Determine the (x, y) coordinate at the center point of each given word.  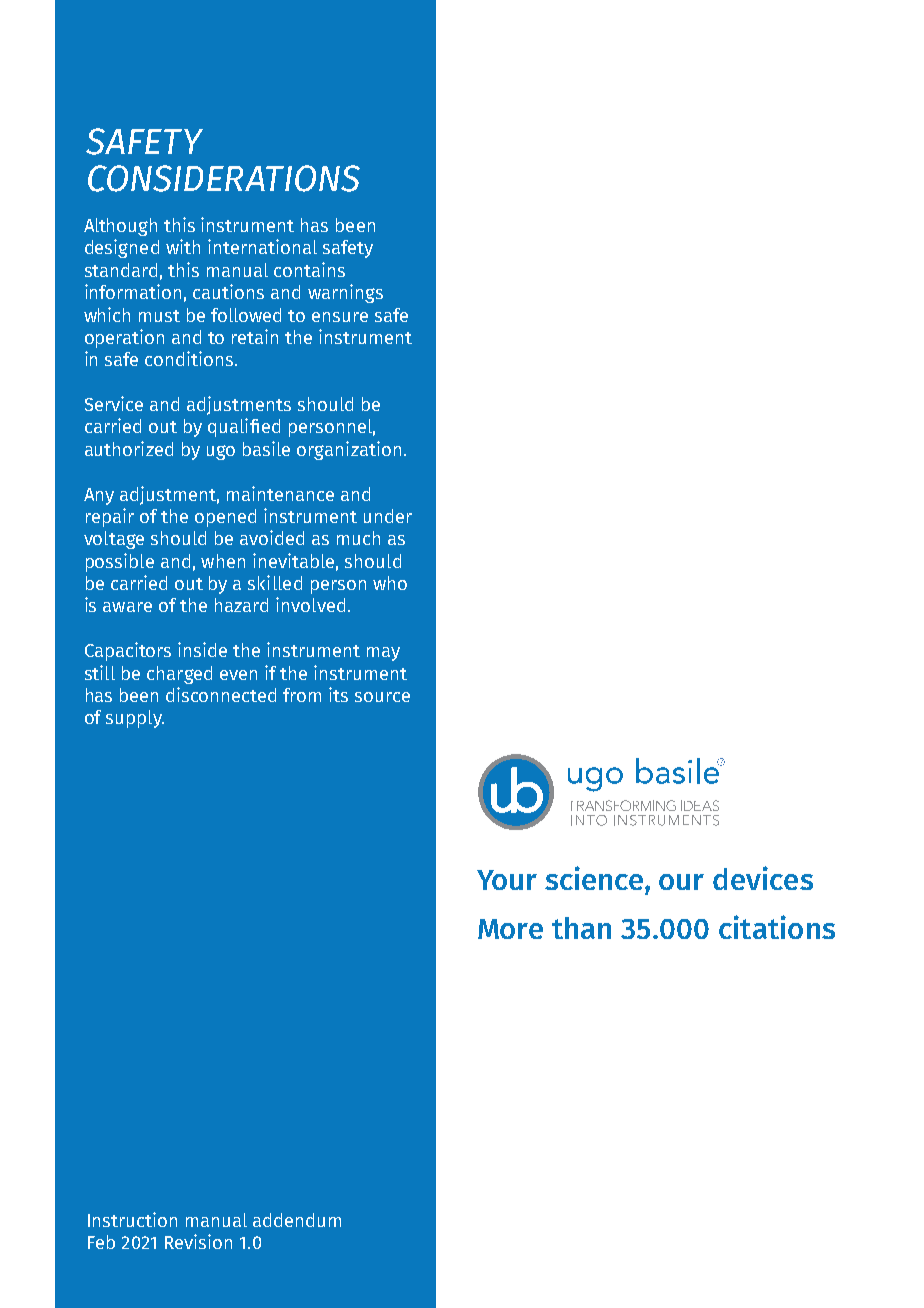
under (388, 516)
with (183, 246)
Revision (198, 1241)
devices (763, 878)
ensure (340, 317)
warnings (345, 293)
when (223, 561)
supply (135, 719)
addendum (297, 1220)
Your (507, 880)
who (390, 583)
